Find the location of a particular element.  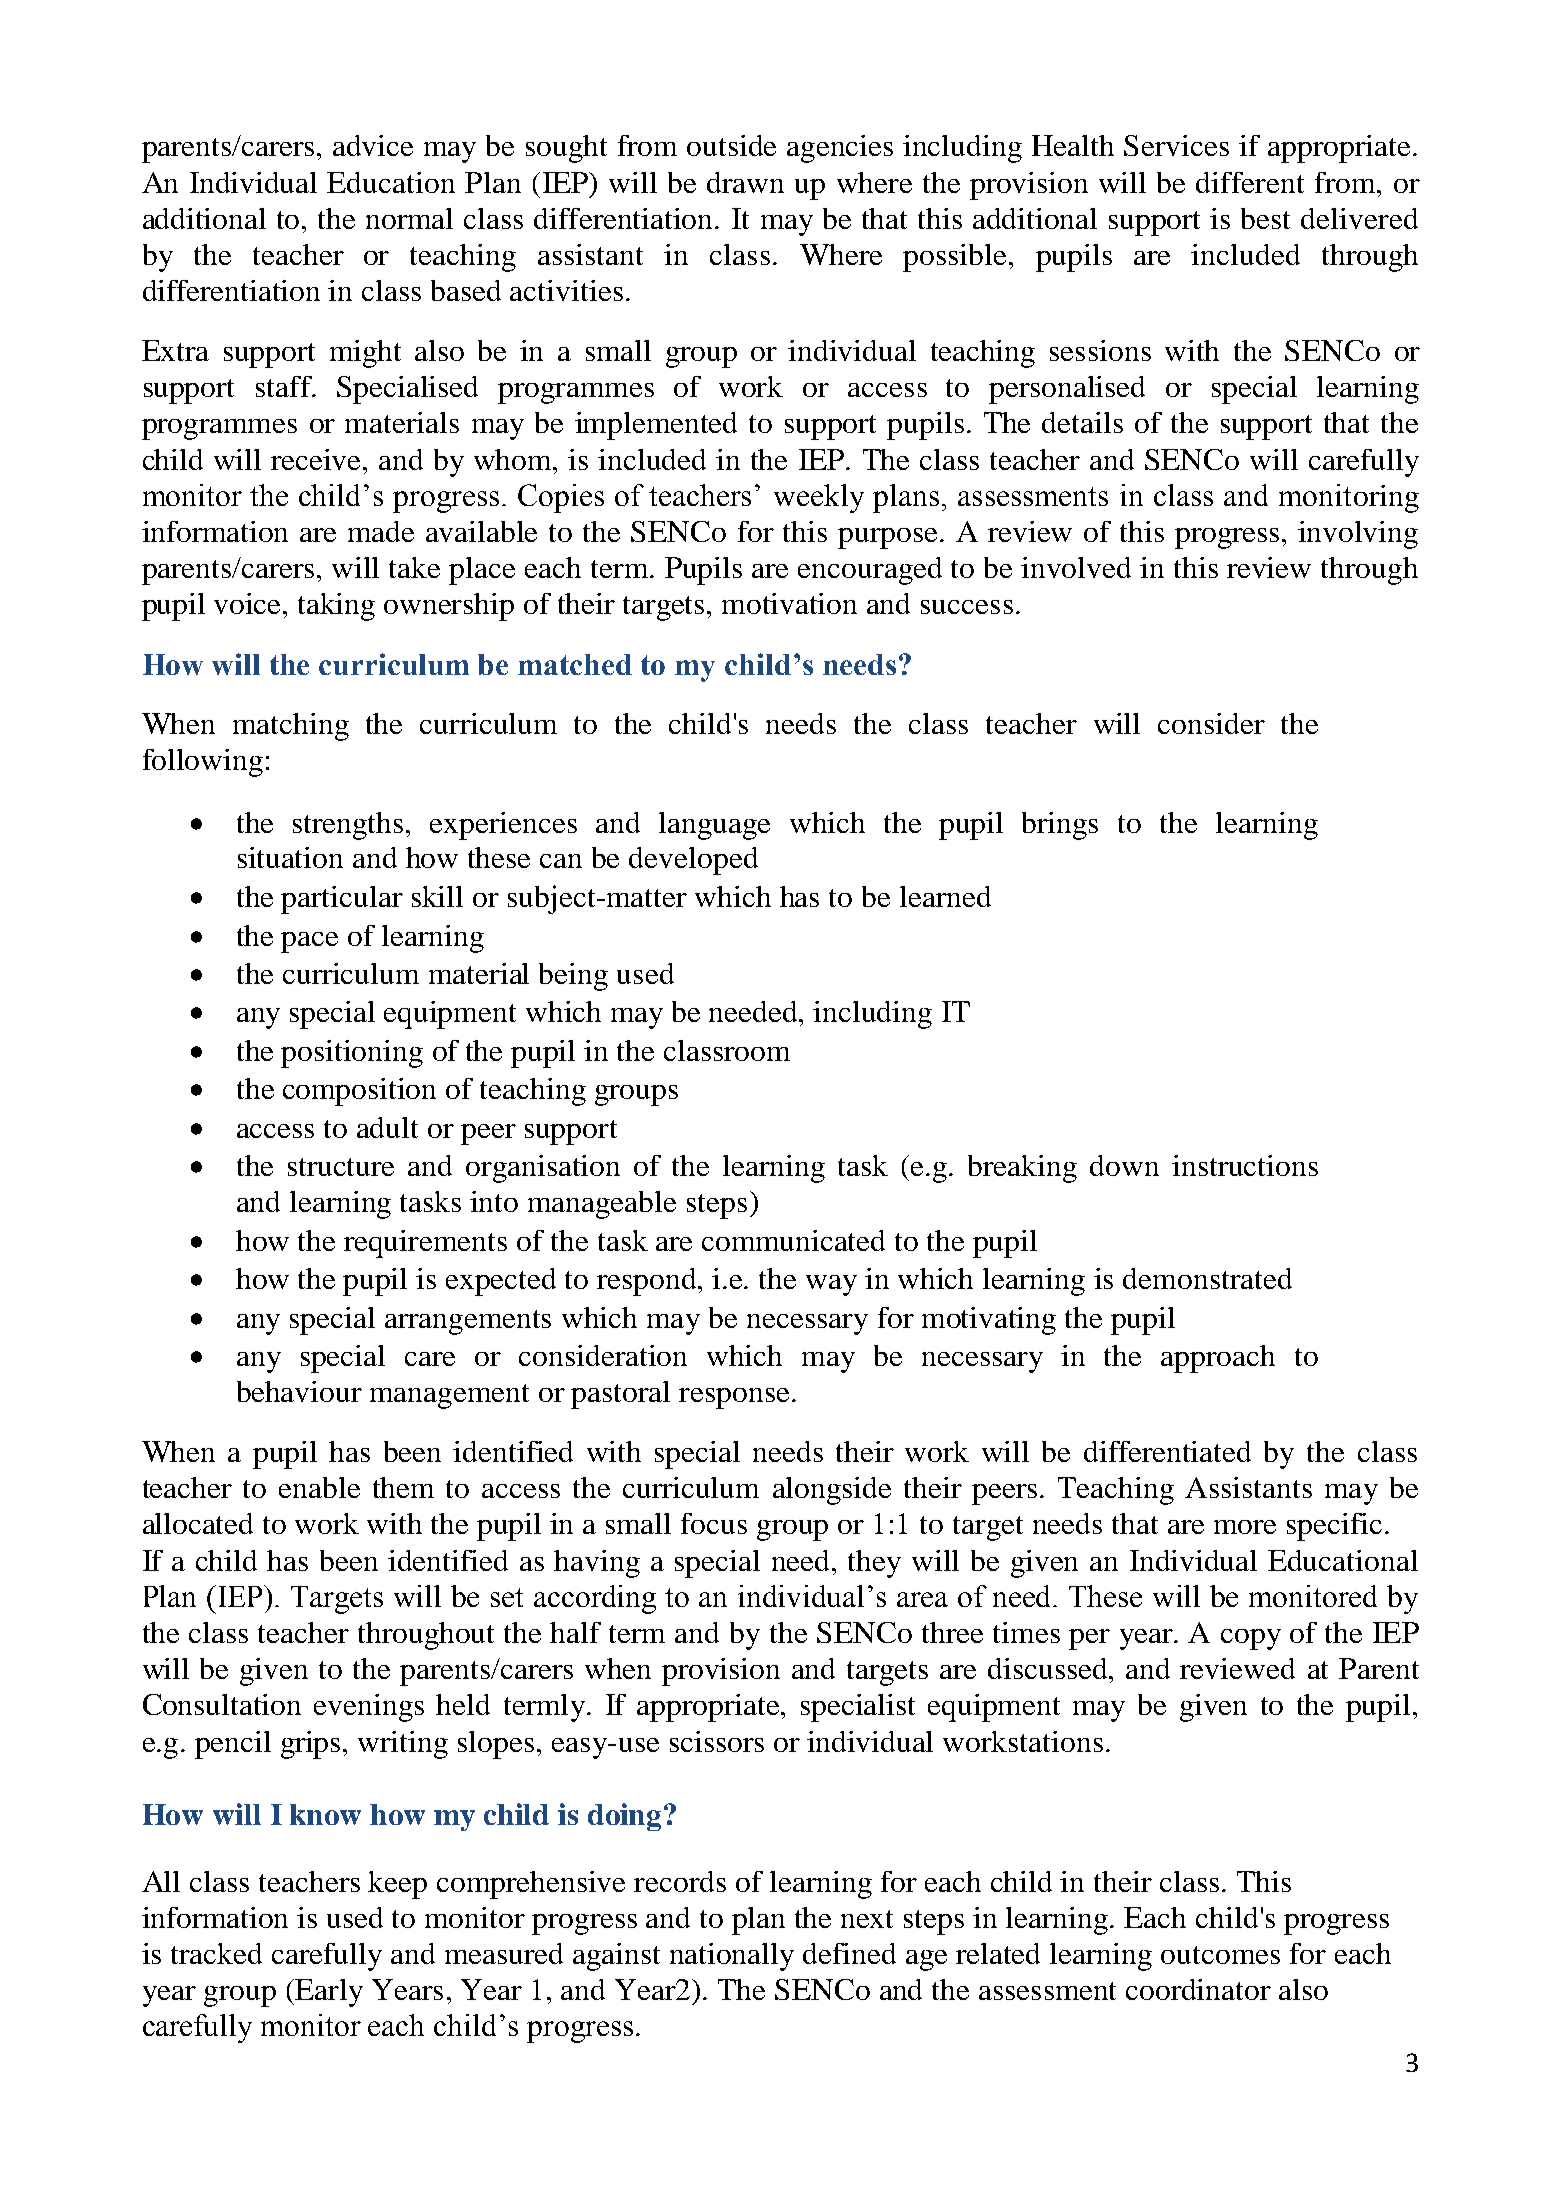

positioning is located at coordinates (352, 1054).
